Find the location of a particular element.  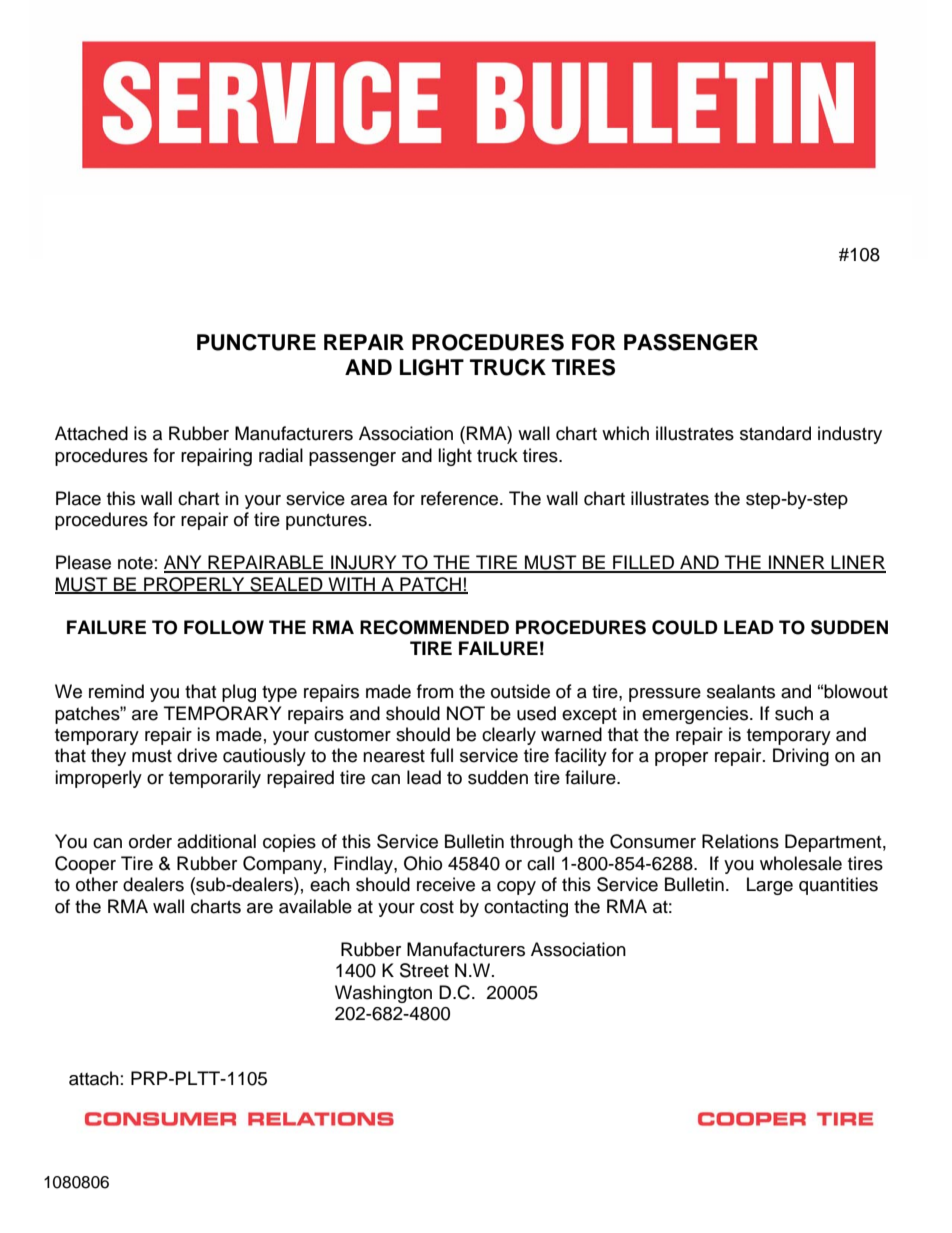

reference is located at coordinates (461, 498).
